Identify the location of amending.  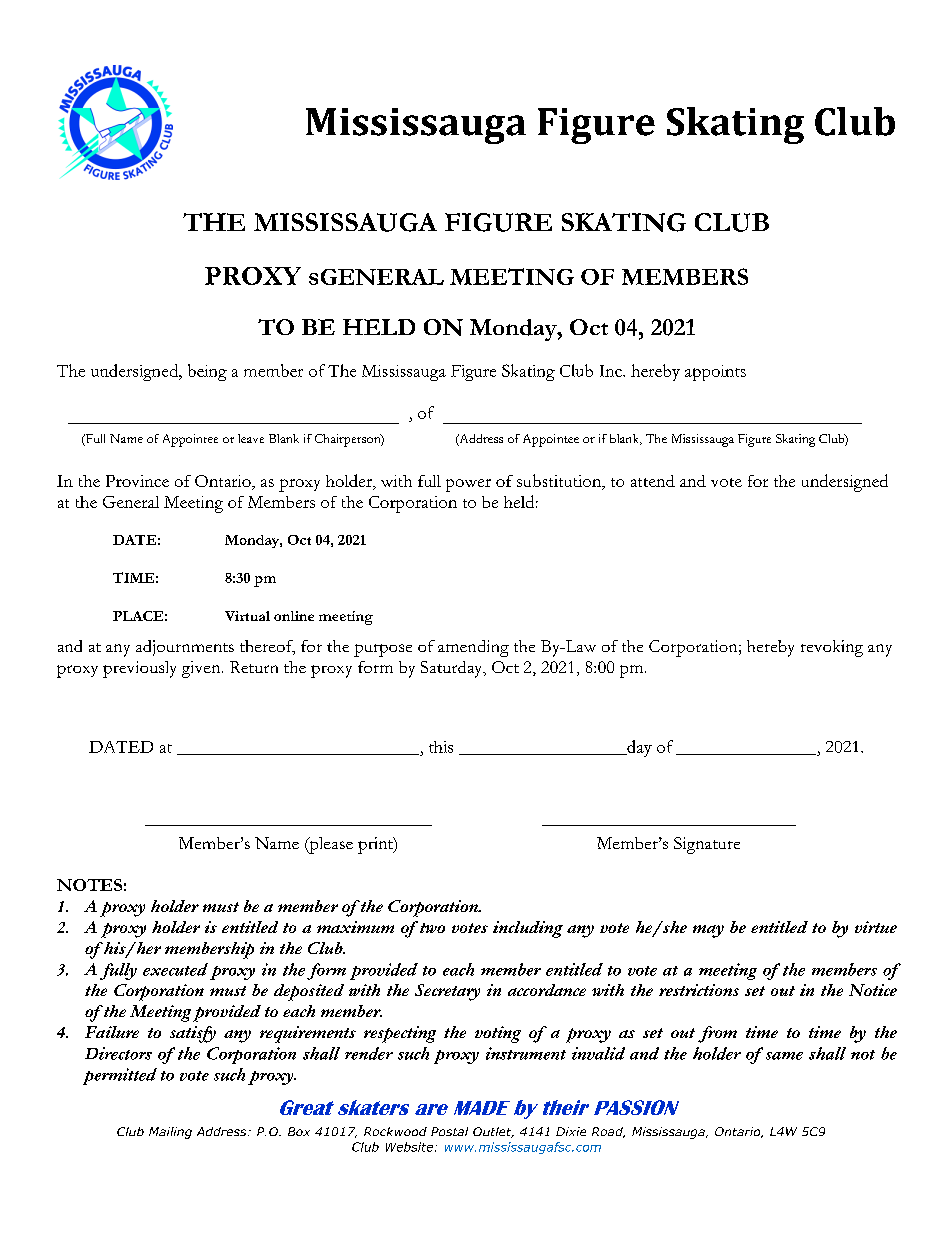
(473, 648).
